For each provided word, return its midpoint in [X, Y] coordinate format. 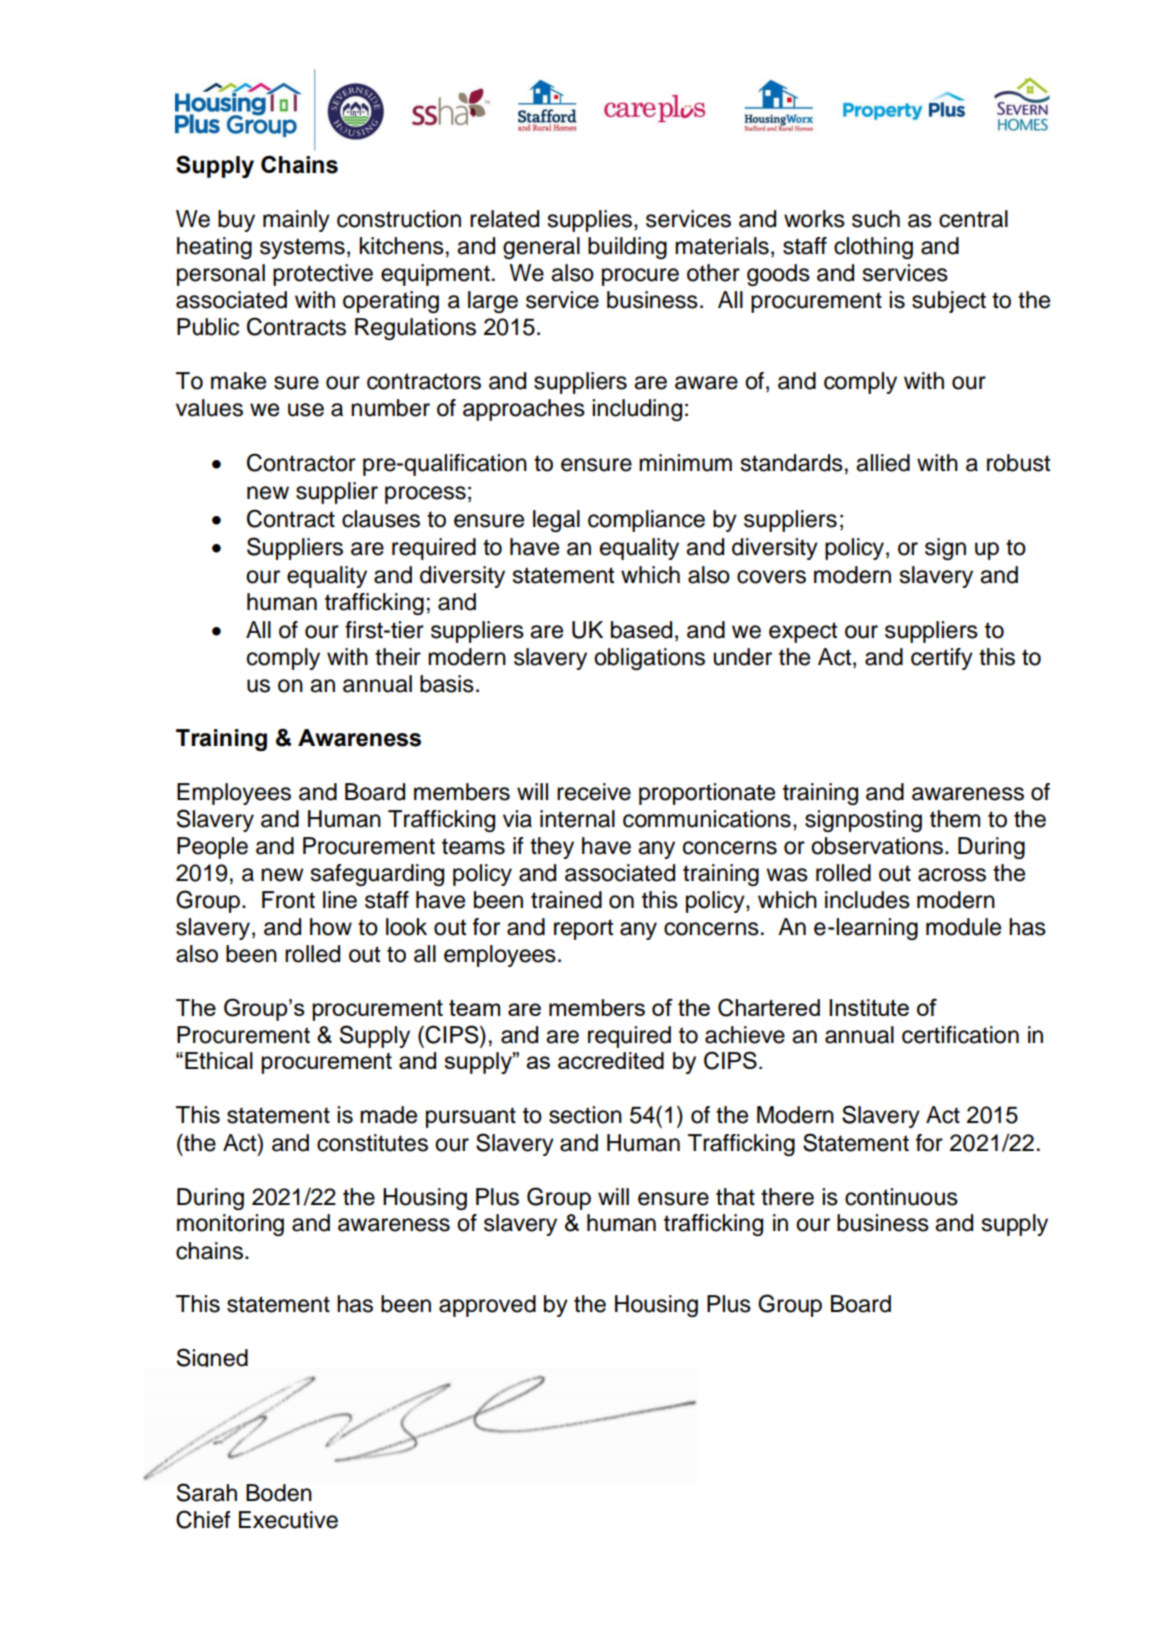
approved [487, 1306]
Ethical [219, 1060]
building [627, 248]
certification [960, 1035]
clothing [873, 248]
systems [302, 248]
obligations [649, 659]
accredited [611, 1060]
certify [942, 659]
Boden [279, 1493]
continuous [901, 1197]
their [398, 657]
